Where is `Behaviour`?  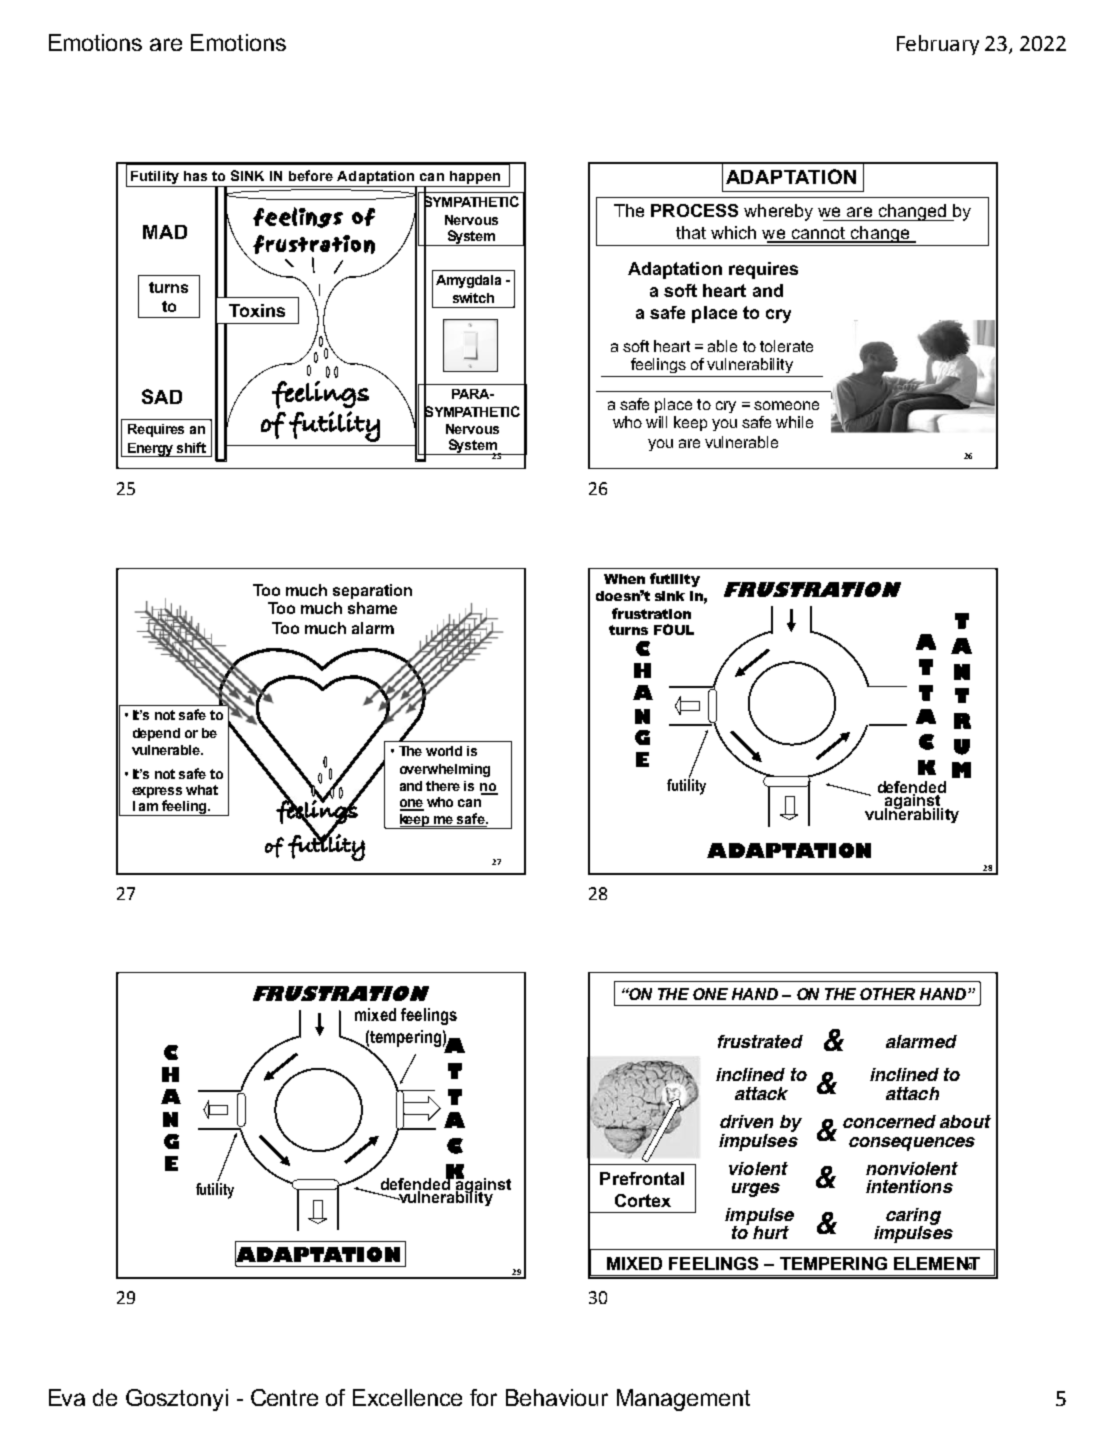 Behaviour is located at coordinates (557, 1397).
